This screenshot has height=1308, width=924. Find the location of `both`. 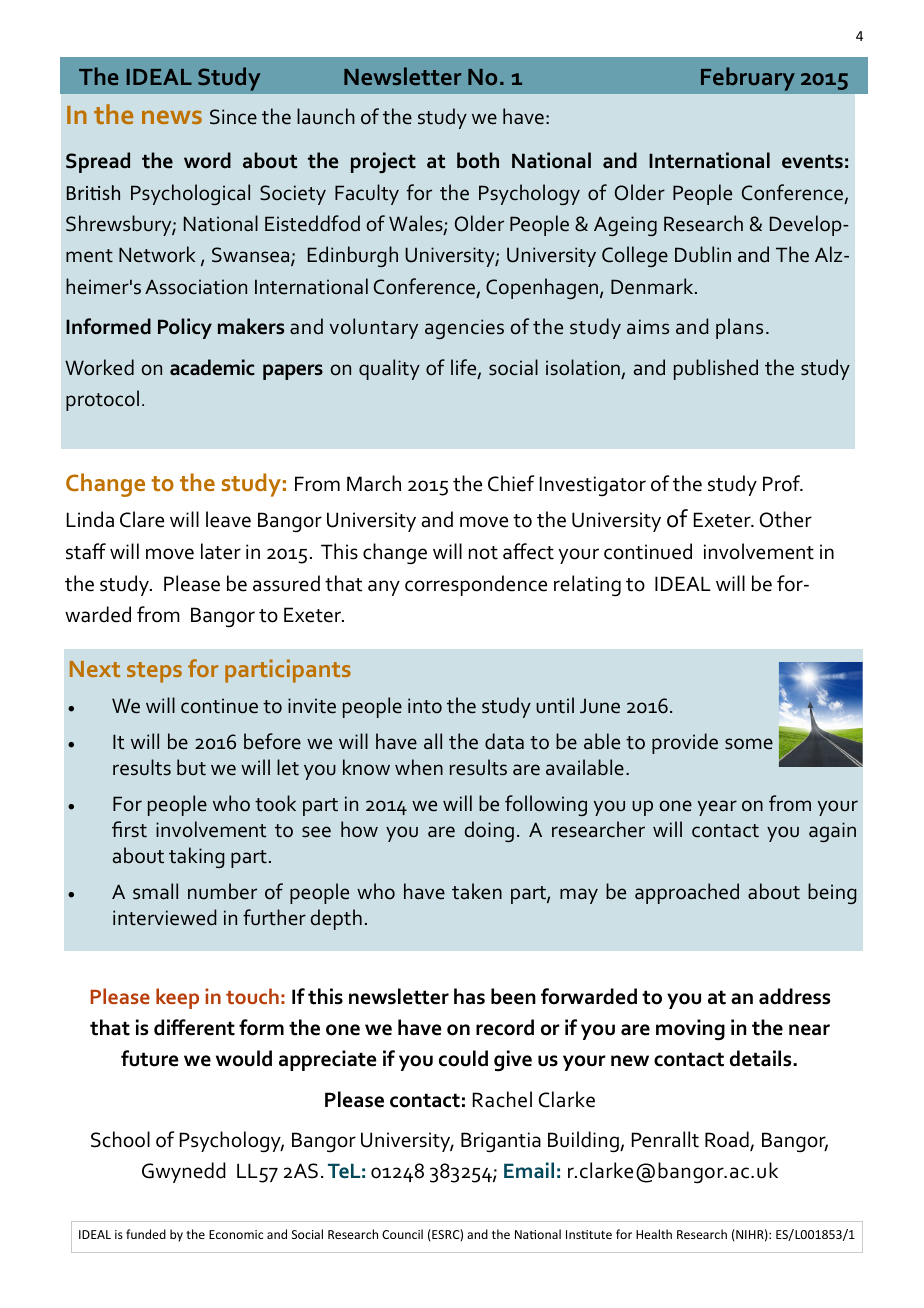

both is located at coordinates (478, 160).
